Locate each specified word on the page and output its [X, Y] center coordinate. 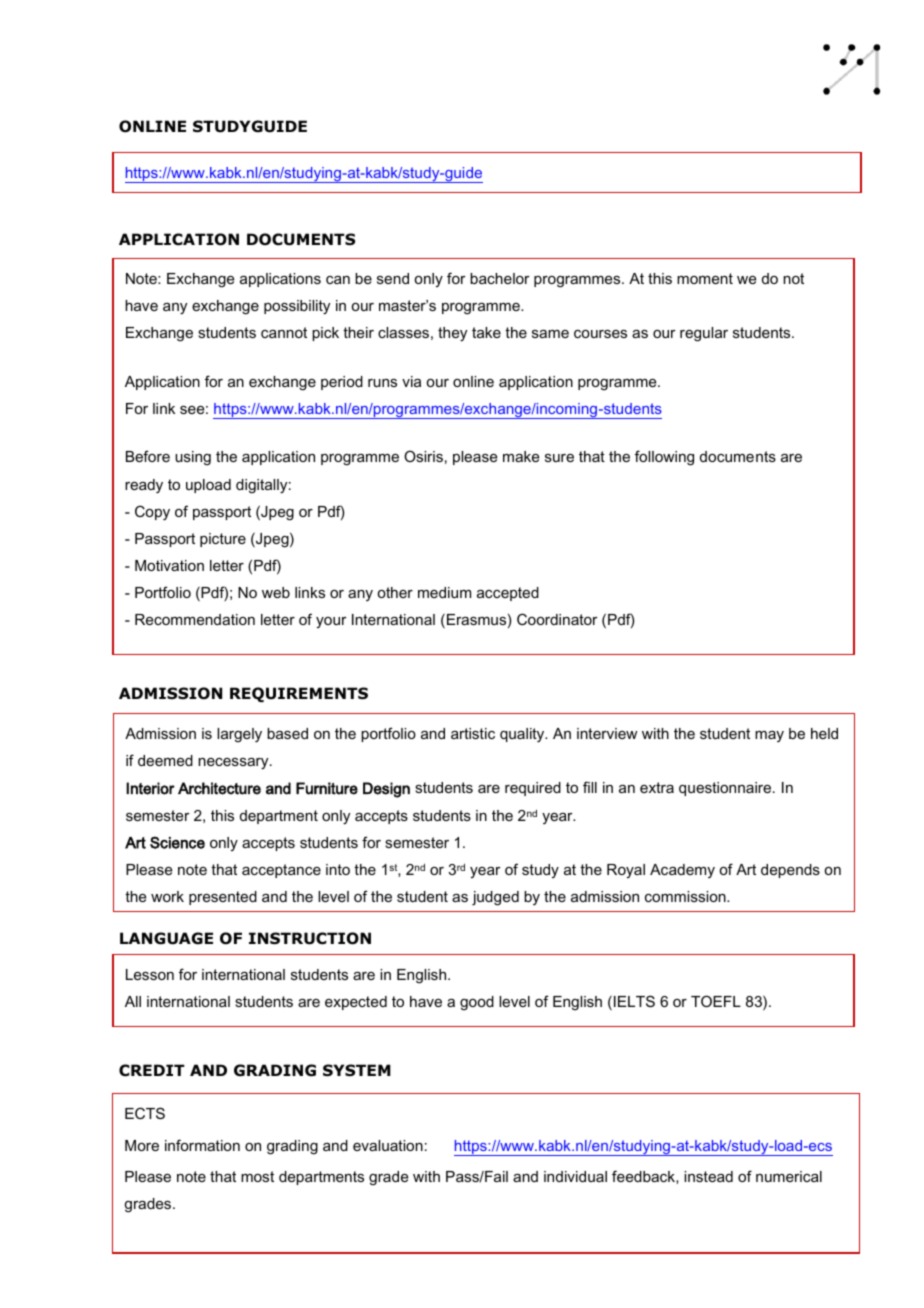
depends [790, 871]
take [486, 332]
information [202, 1145]
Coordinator [557, 619]
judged [495, 898]
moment [705, 278]
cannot [284, 332]
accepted [508, 594]
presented [223, 898]
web [276, 592]
